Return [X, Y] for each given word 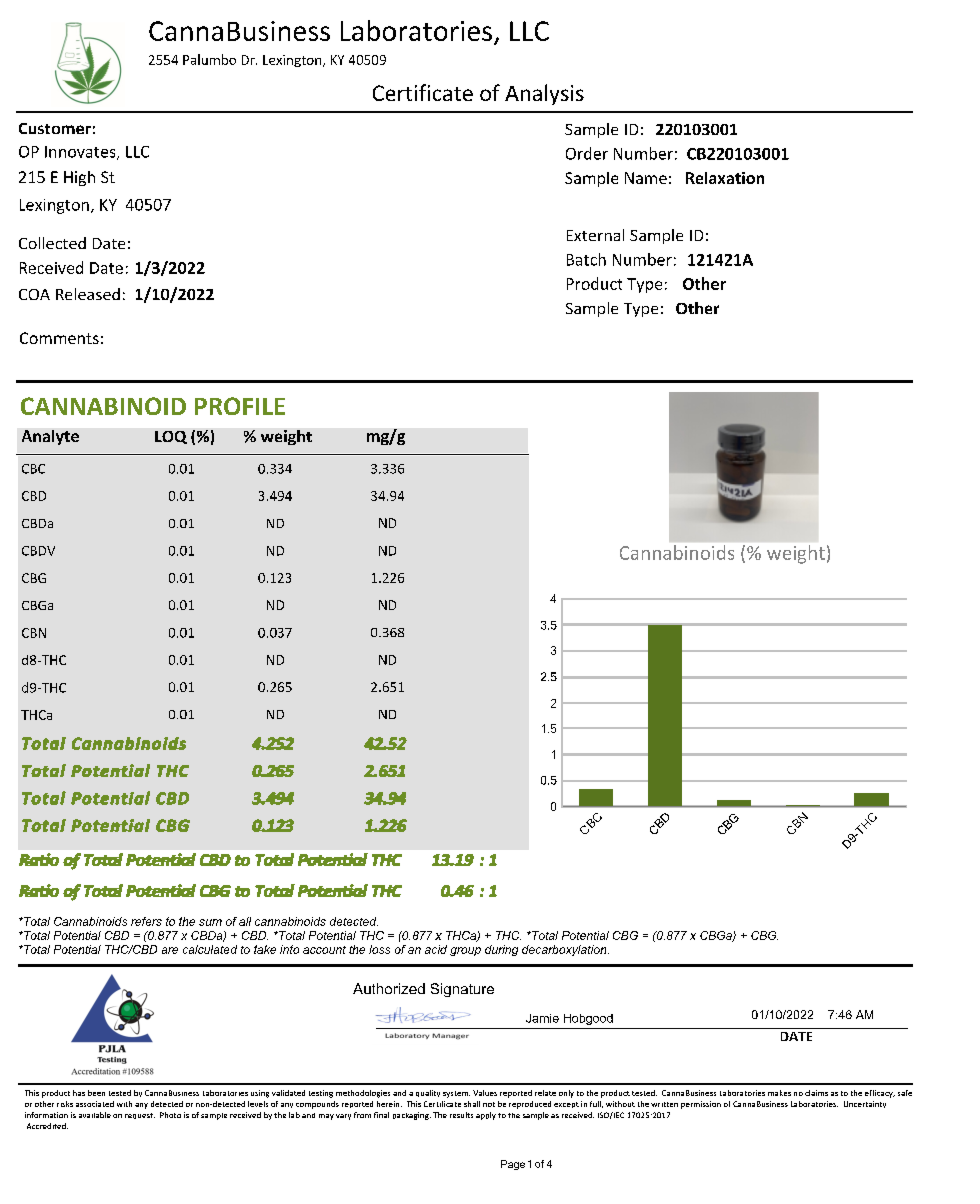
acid [436, 949]
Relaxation [725, 178]
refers [146, 921]
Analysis [544, 94]
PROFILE [240, 406]
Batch [586, 259]
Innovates [81, 153]
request [140, 1116]
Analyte [50, 437]
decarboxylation [565, 950]
